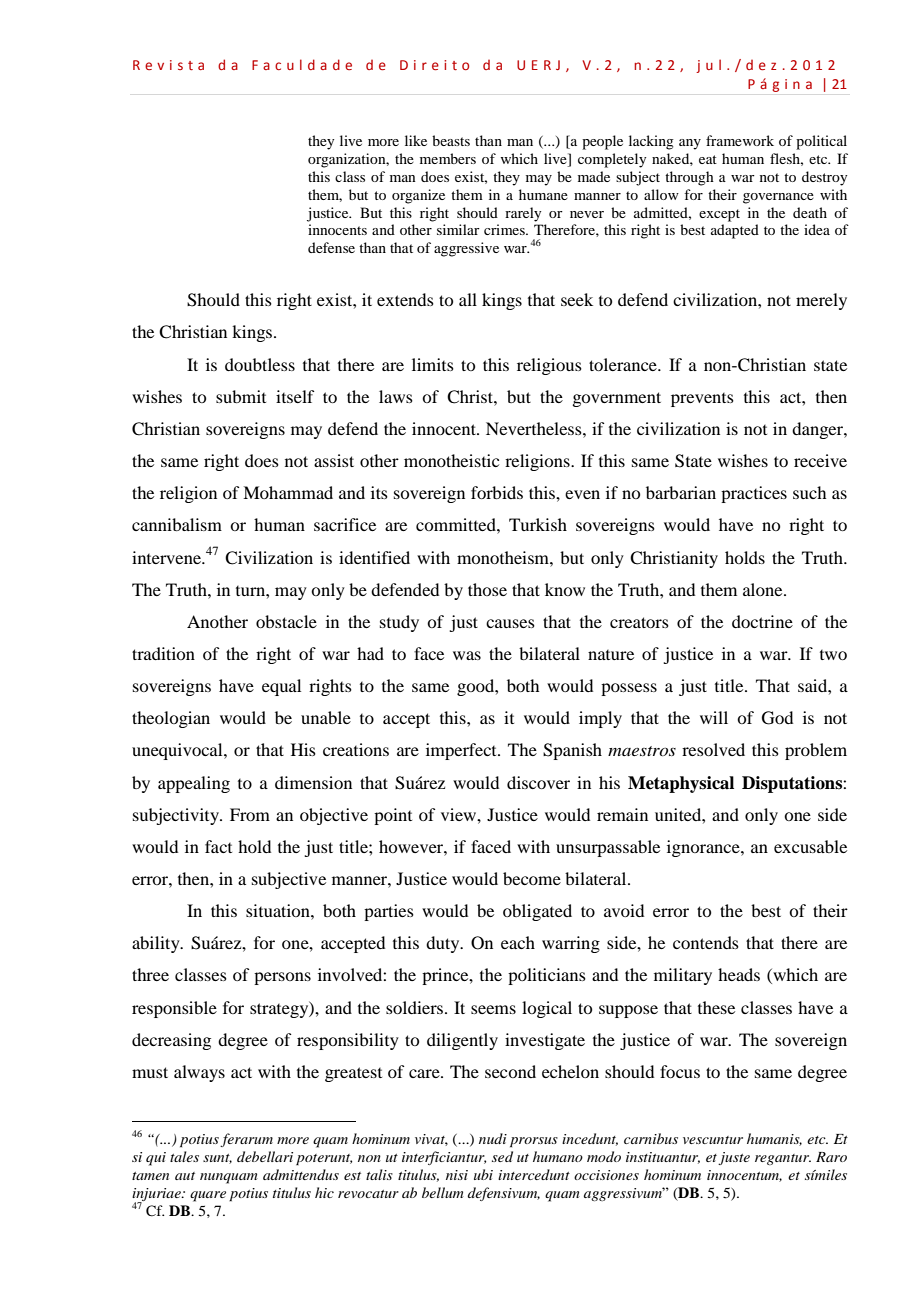  I want to click on defense, so click(331, 247).
